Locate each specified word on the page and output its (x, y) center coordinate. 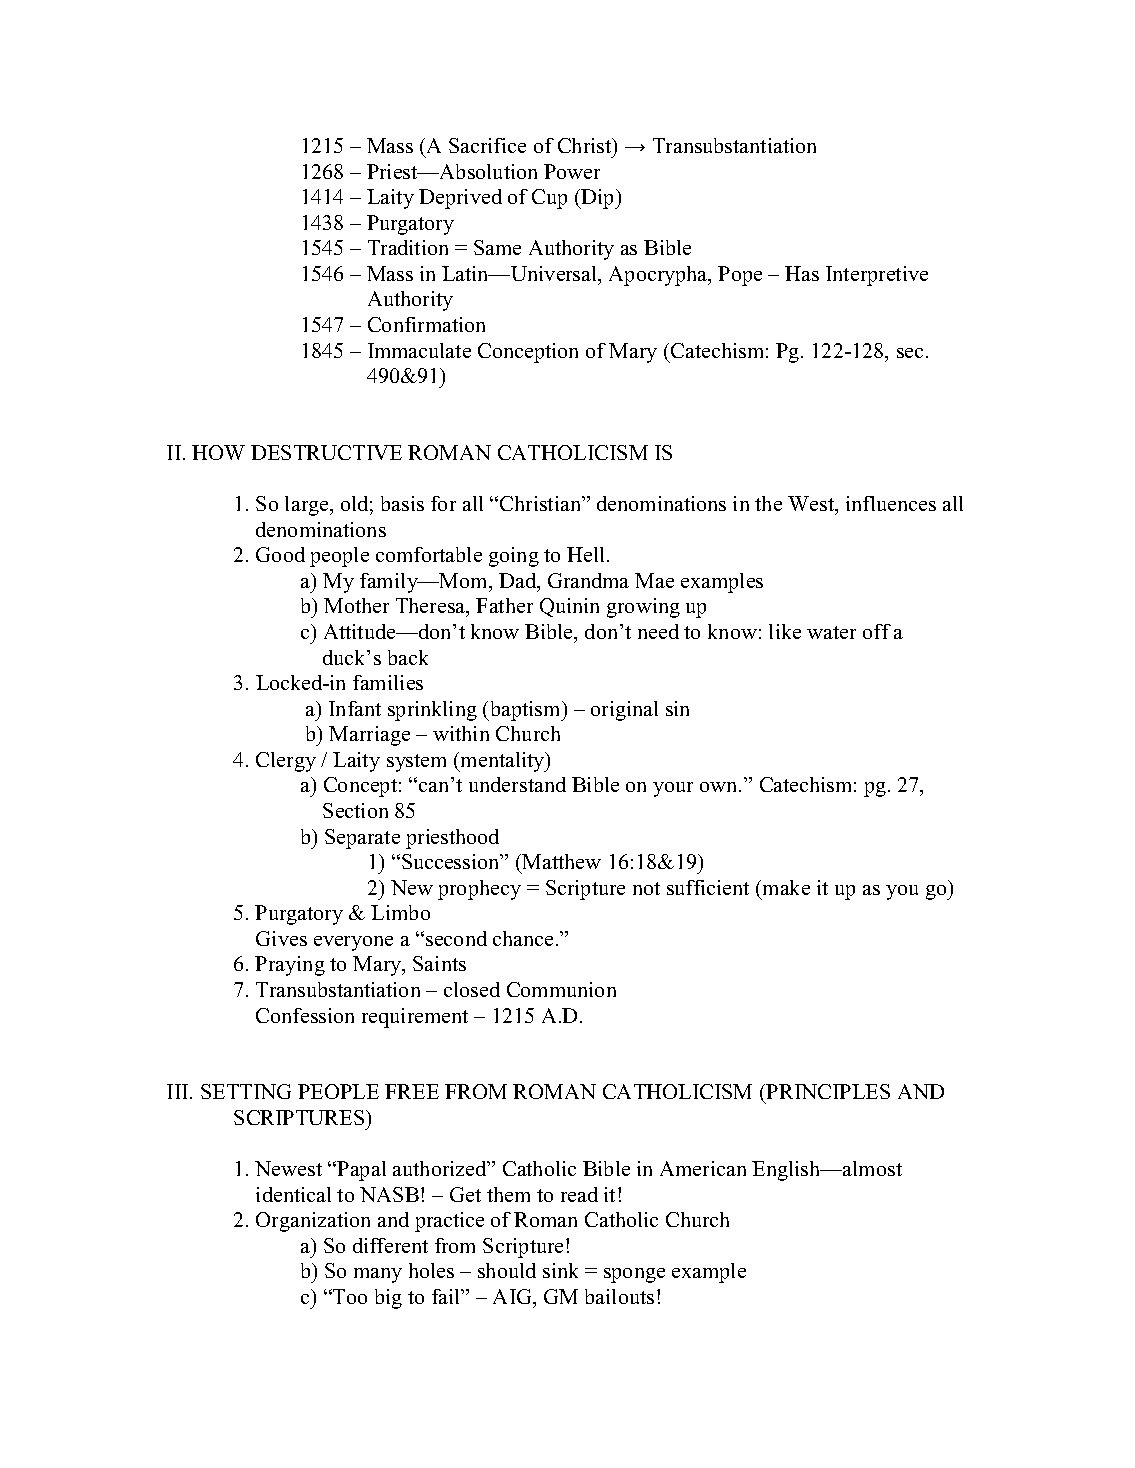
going (514, 557)
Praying (290, 966)
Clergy (286, 762)
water (831, 632)
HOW (218, 452)
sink (560, 1270)
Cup (549, 199)
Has (802, 273)
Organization (313, 1222)
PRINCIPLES (828, 1091)
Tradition (408, 247)
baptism (525, 711)
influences (891, 503)
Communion (561, 989)
